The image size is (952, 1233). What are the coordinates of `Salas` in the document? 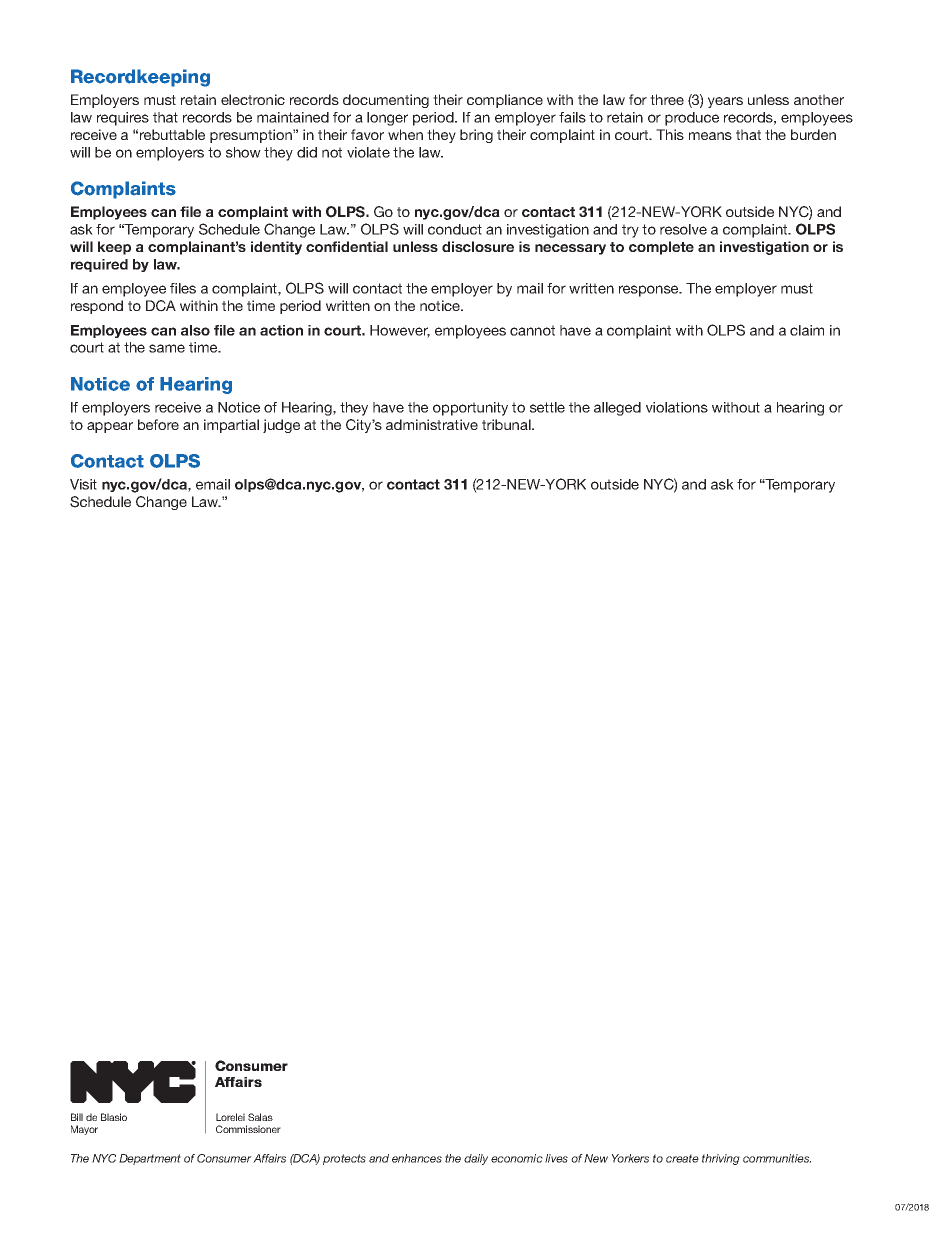 It's located at (260, 1117).
